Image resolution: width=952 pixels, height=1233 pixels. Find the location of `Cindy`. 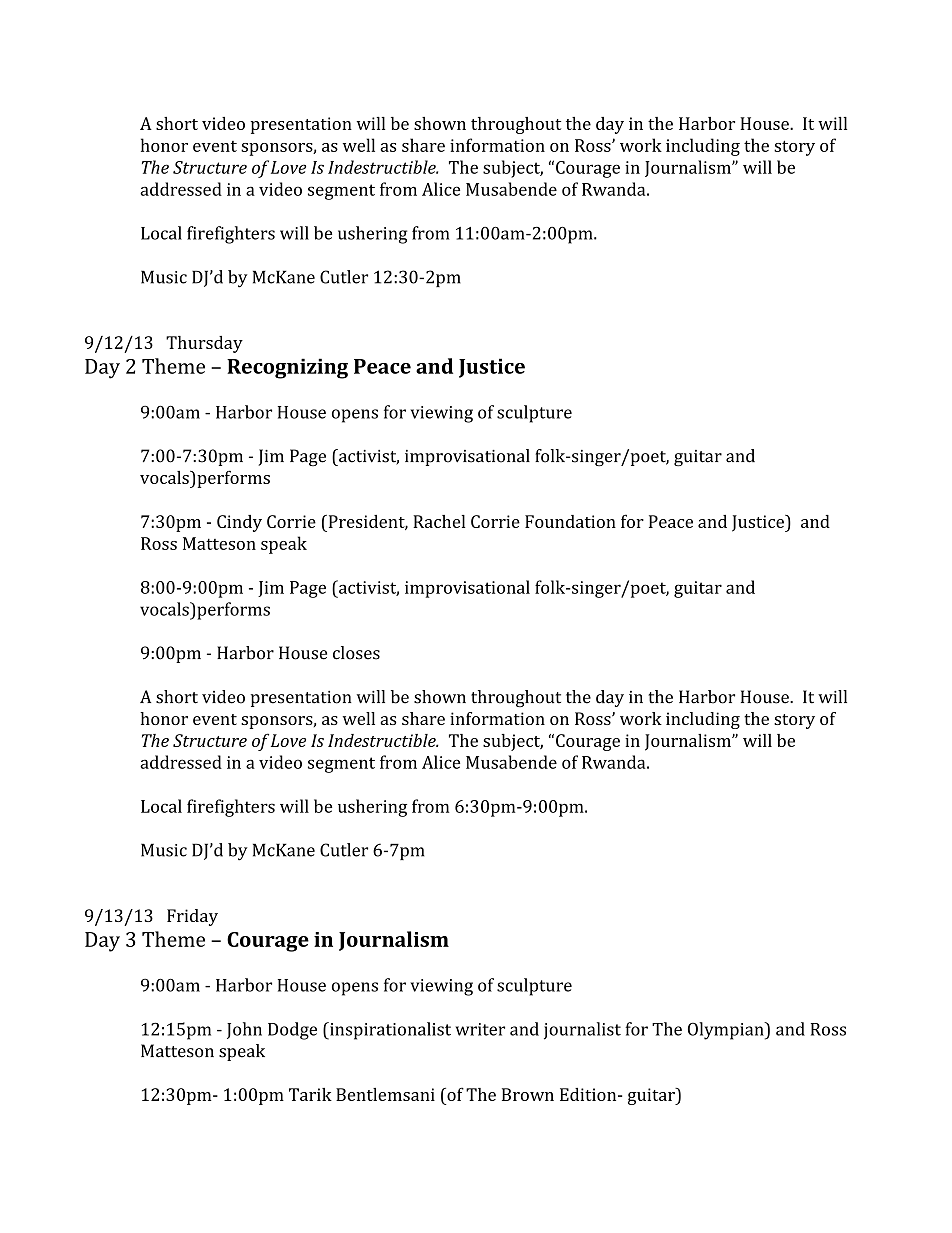

Cindy is located at coordinates (239, 523).
